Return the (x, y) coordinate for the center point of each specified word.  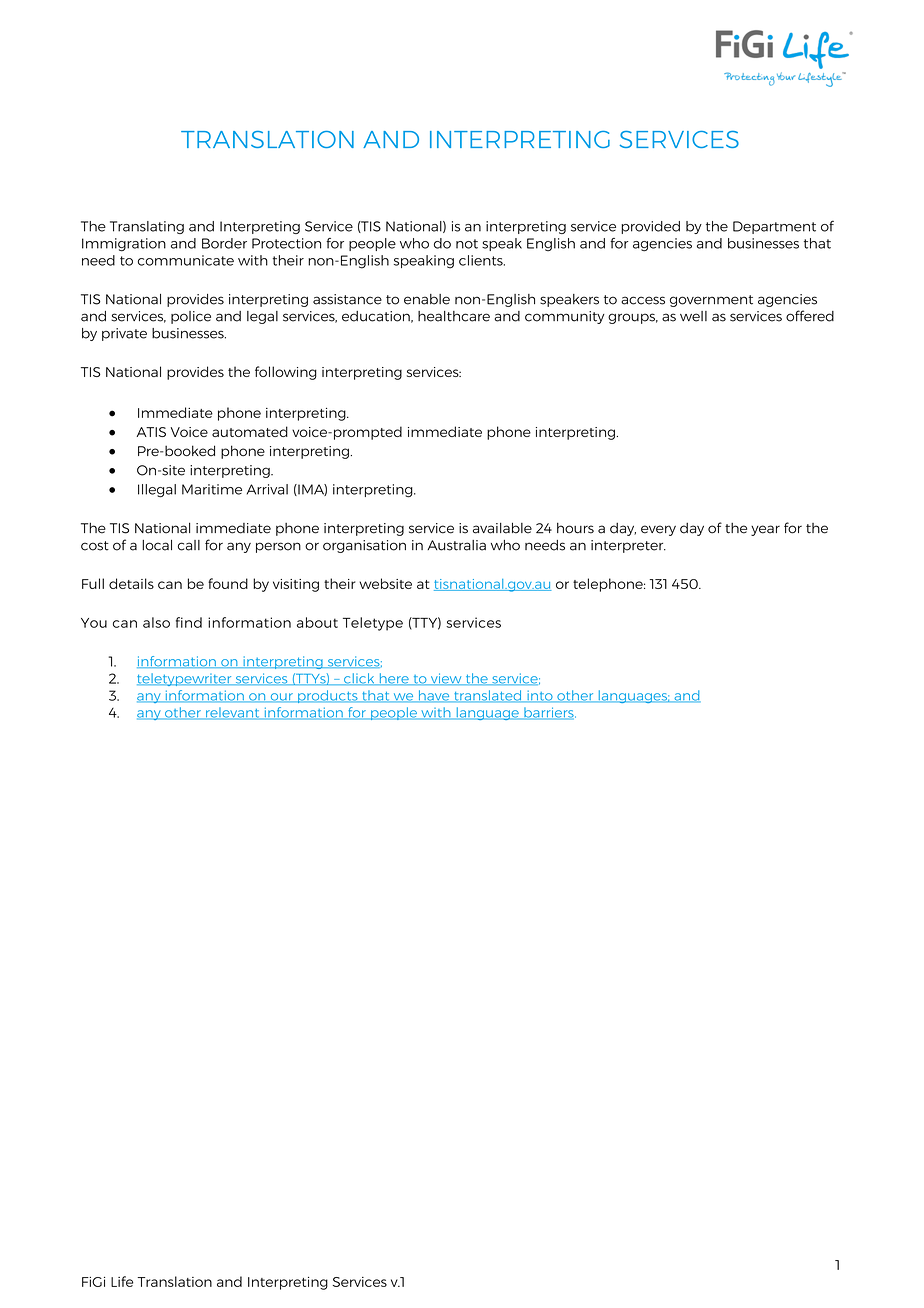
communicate (186, 260)
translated (488, 696)
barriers (549, 713)
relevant (233, 713)
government (711, 301)
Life (122, 1281)
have (434, 696)
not (467, 244)
